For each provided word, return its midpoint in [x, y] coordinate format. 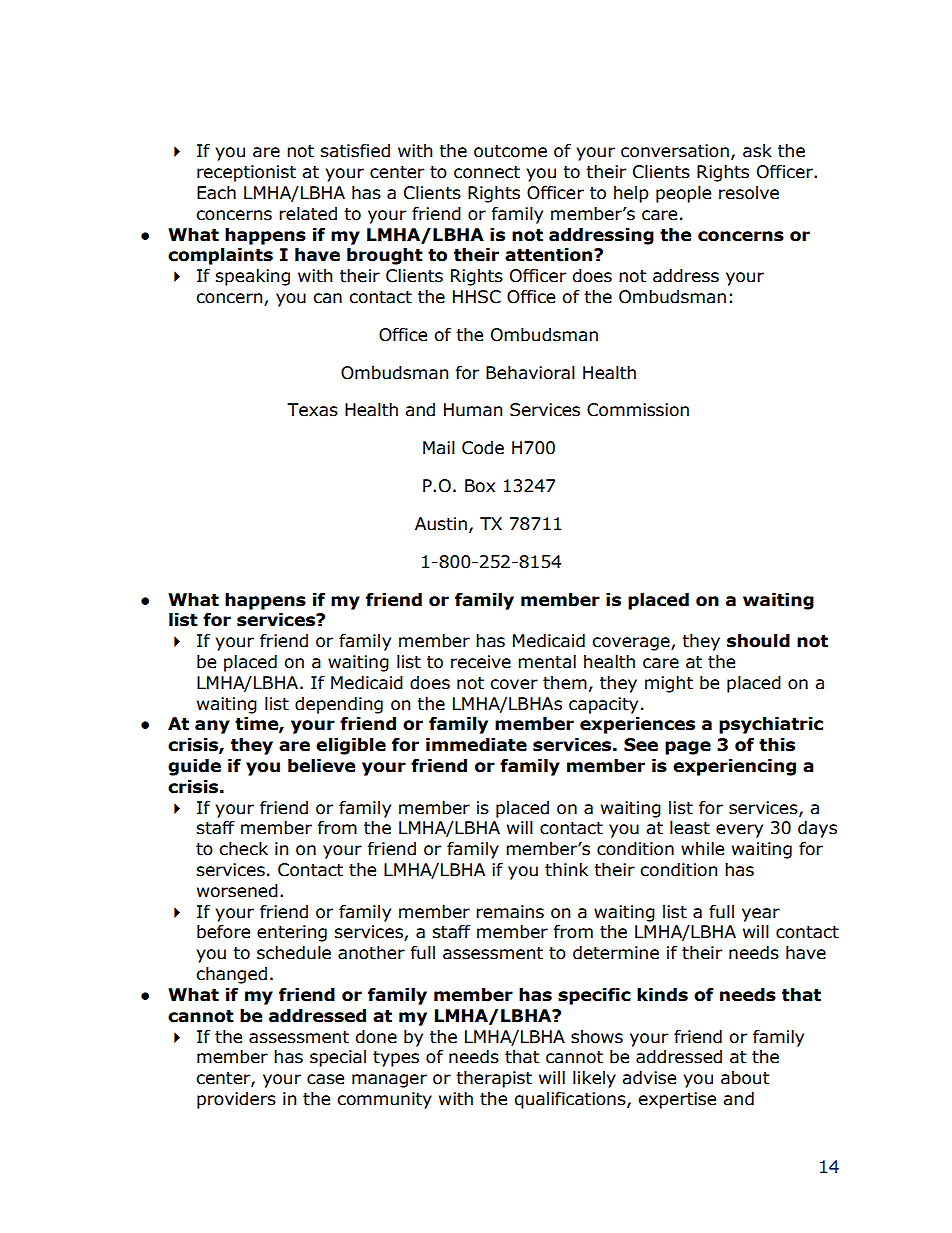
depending [339, 705]
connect [487, 172]
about [745, 1078]
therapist [494, 1079]
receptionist [246, 173]
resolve [749, 193]
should [758, 641]
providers [236, 1100]
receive [481, 662]
